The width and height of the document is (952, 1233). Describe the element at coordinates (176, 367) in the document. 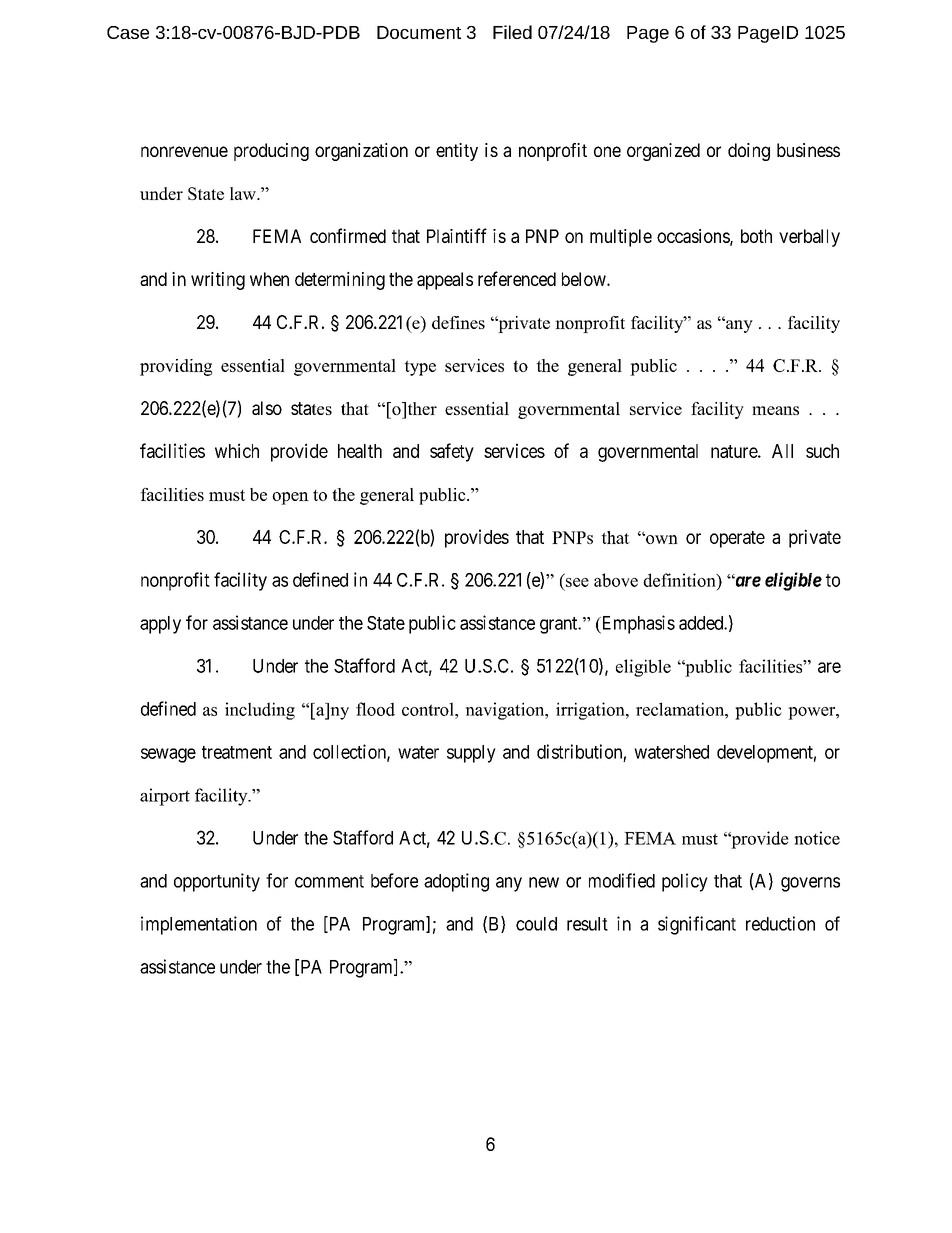

I see `providing` at that location.
